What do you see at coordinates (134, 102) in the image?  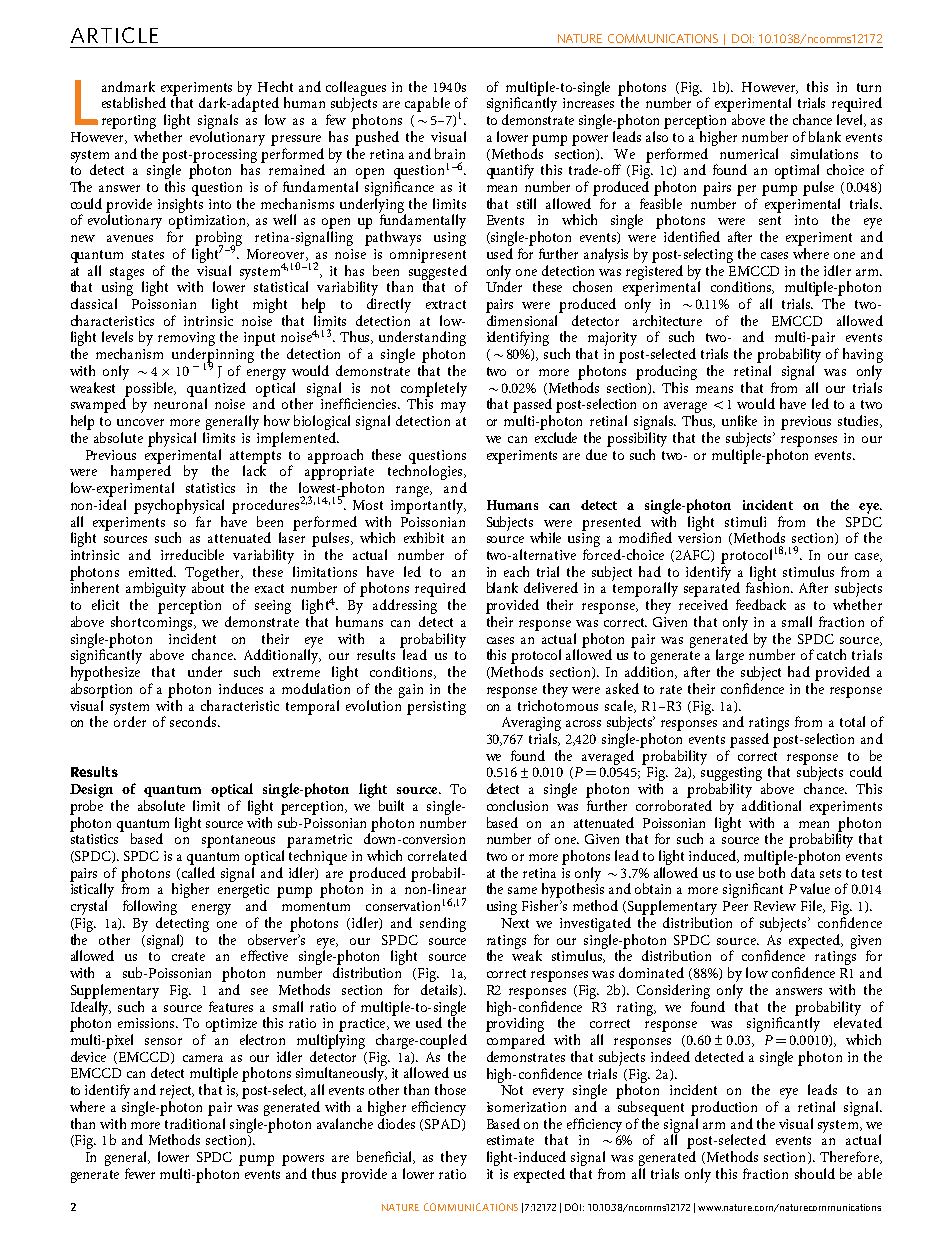 I see `established` at bounding box center [134, 102].
